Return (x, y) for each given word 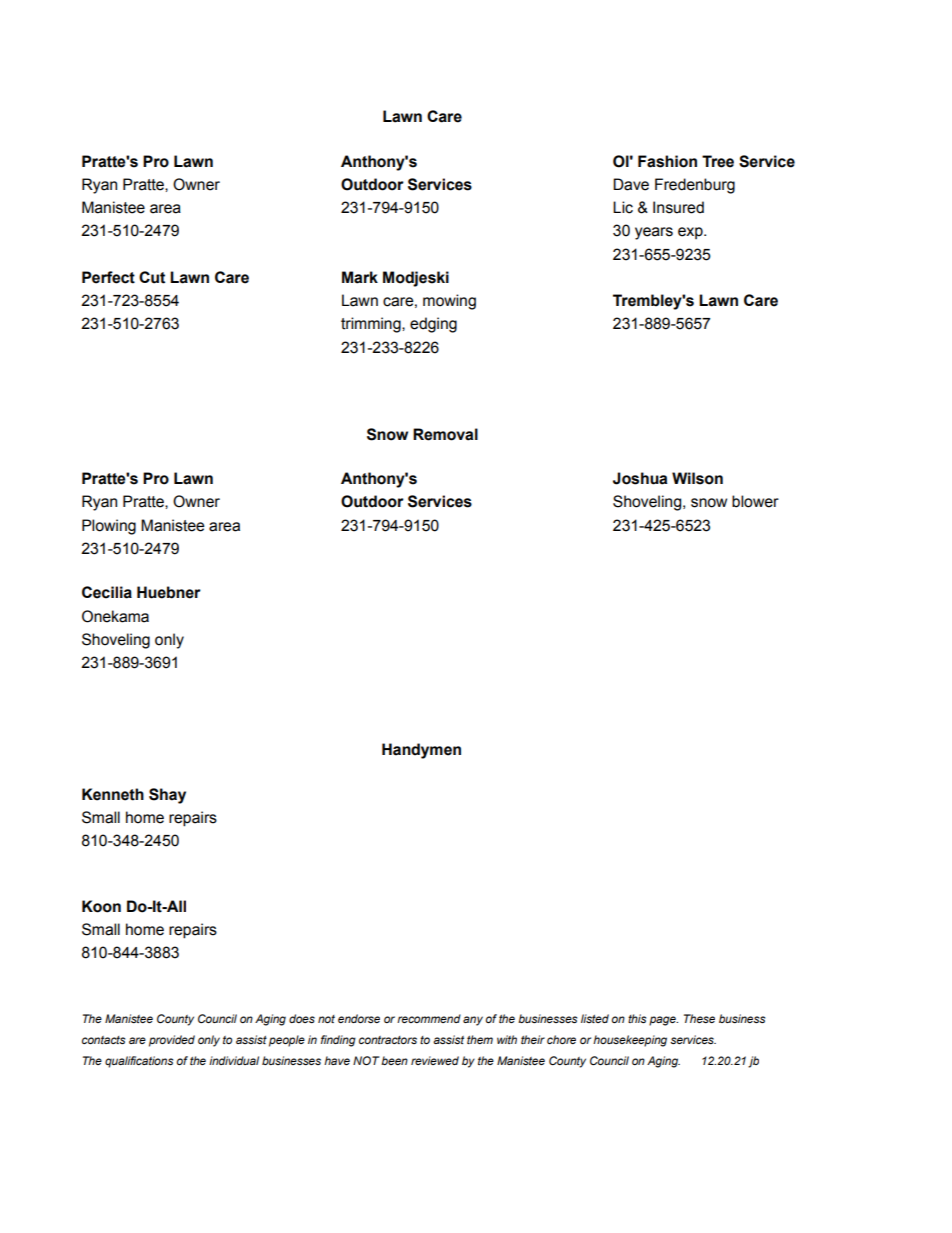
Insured (678, 207)
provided (172, 1041)
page (663, 1021)
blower (755, 501)
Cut (152, 277)
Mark (360, 277)
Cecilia (107, 592)
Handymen (421, 751)
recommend (429, 1018)
